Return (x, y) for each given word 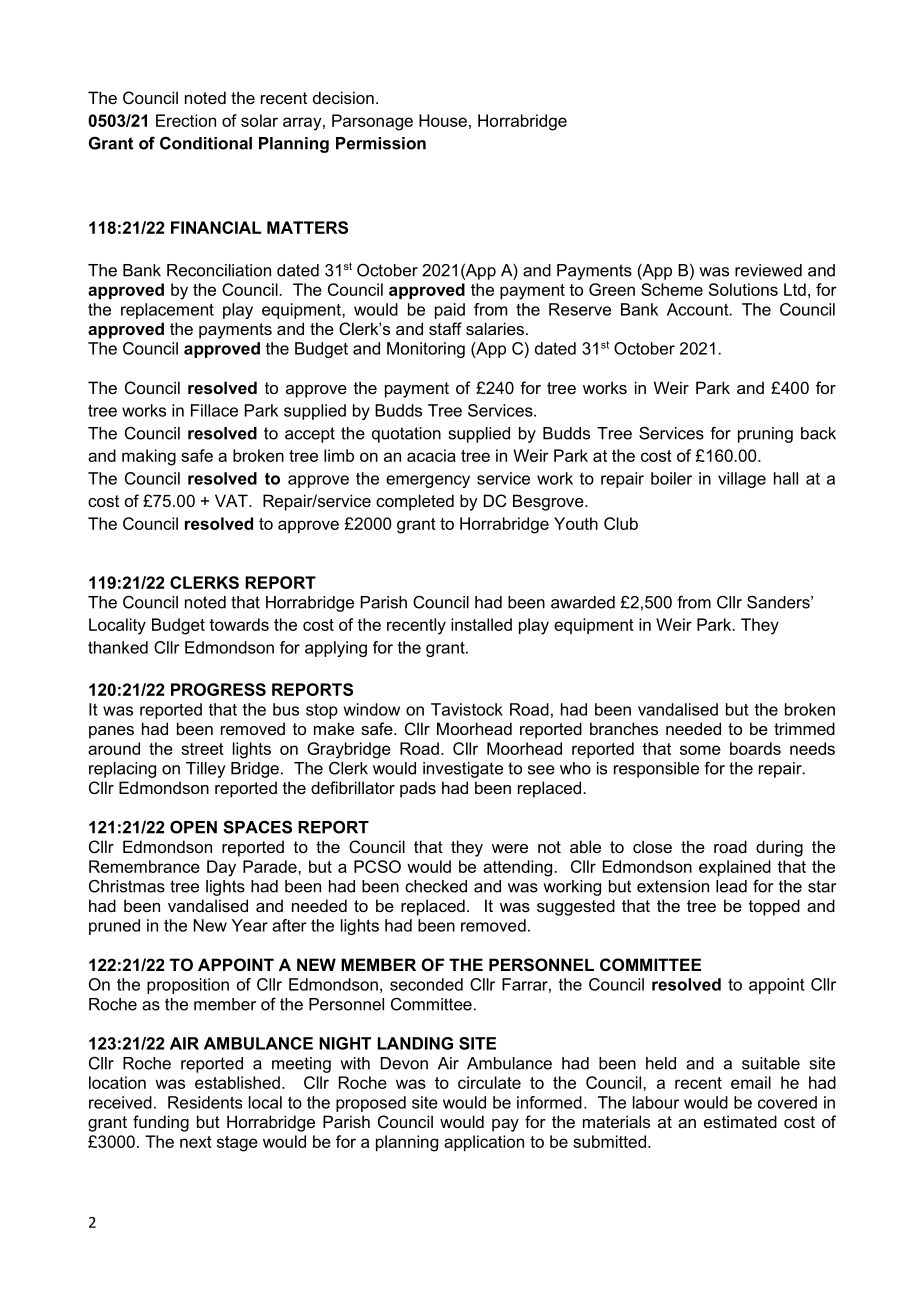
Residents (205, 1102)
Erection (186, 120)
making (149, 457)
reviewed (768, 270)
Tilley (206, 770)
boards (755, 748)
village (742, 480)
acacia (431, 455)
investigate (463, 770)
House (443, 120)
